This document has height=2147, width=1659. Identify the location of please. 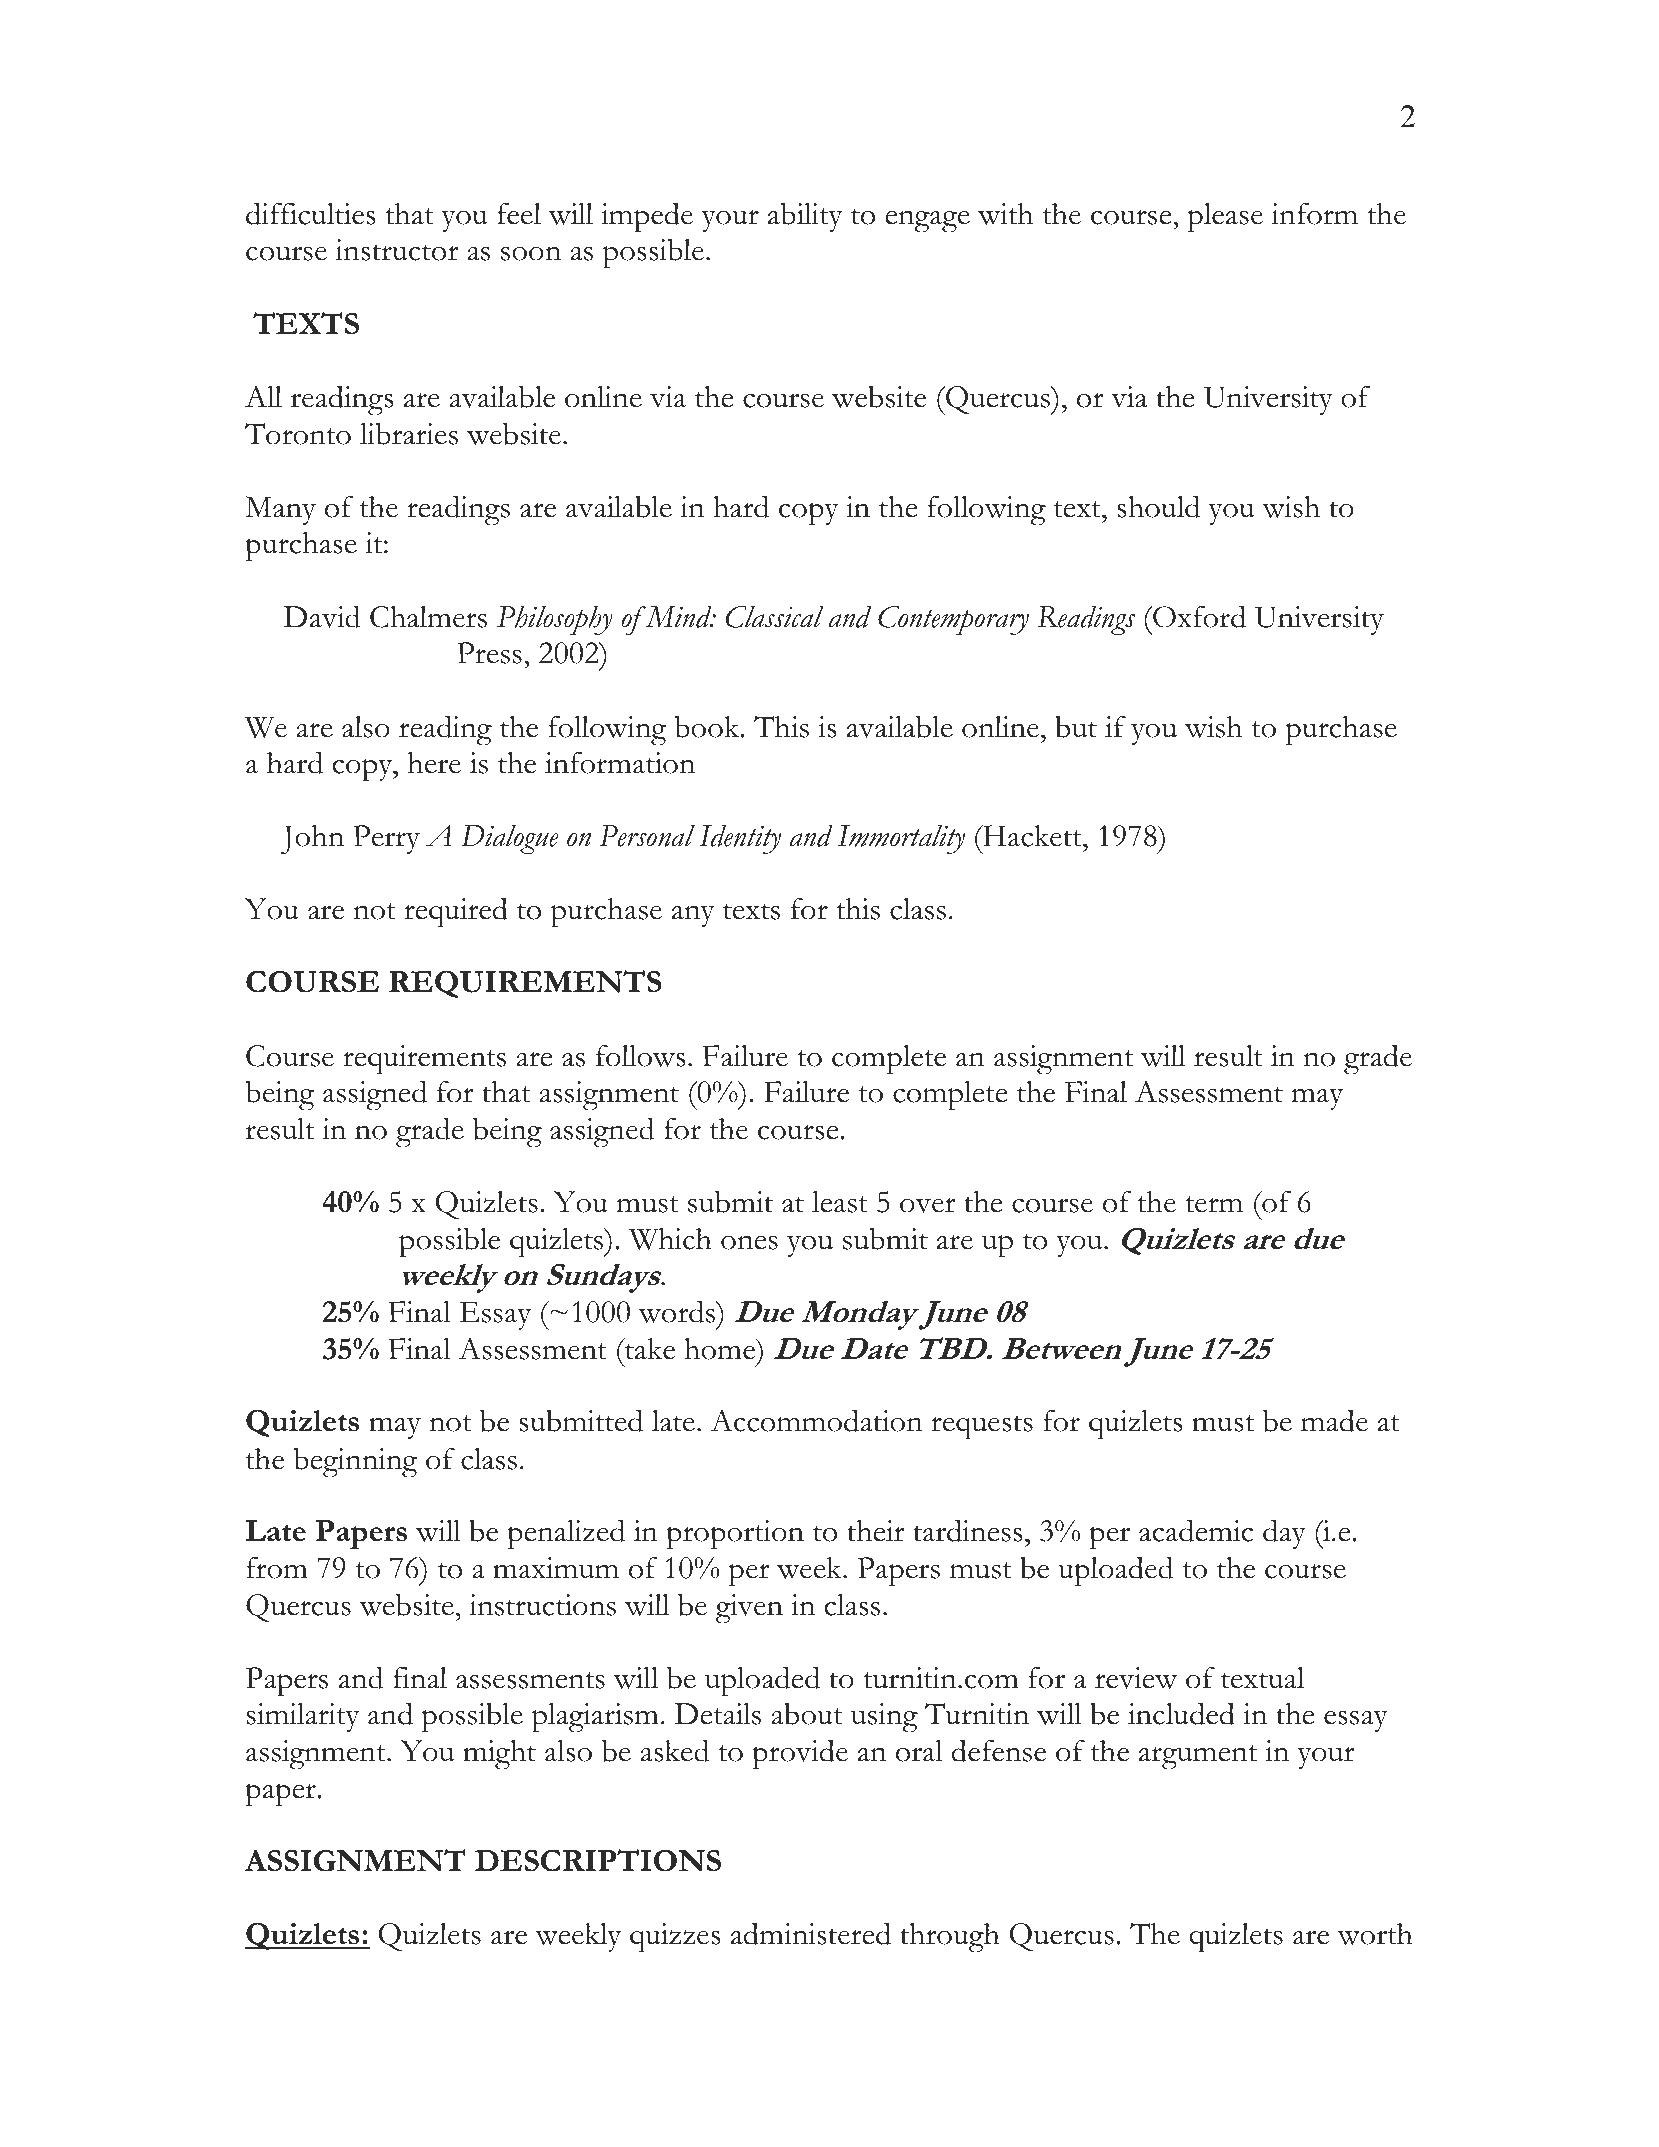
(1225, 218).
